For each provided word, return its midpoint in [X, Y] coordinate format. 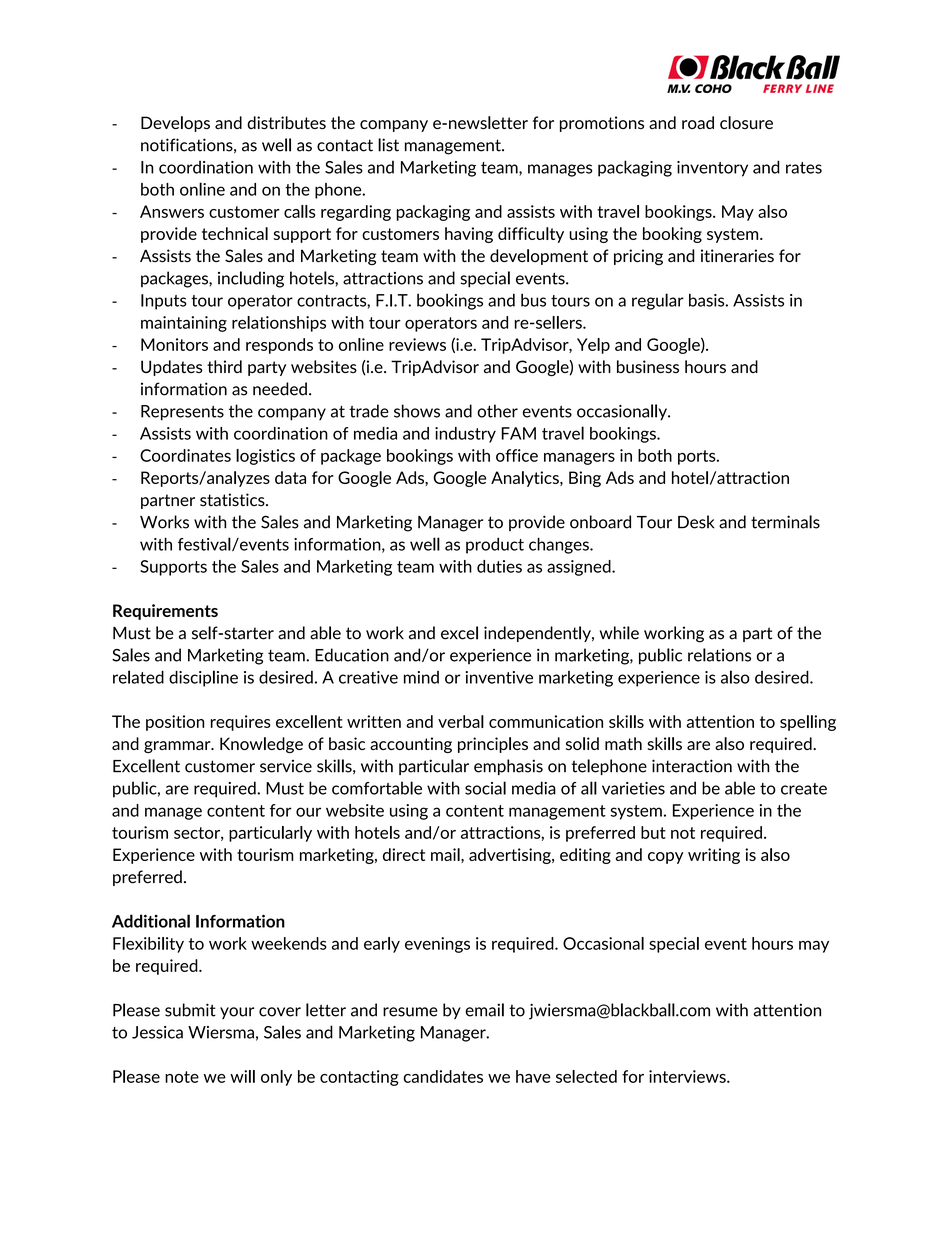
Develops [175, 124]
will [242, 1076]
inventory [712, 169]
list [388, 145]
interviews [688, 1076]
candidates [443, 1076]
